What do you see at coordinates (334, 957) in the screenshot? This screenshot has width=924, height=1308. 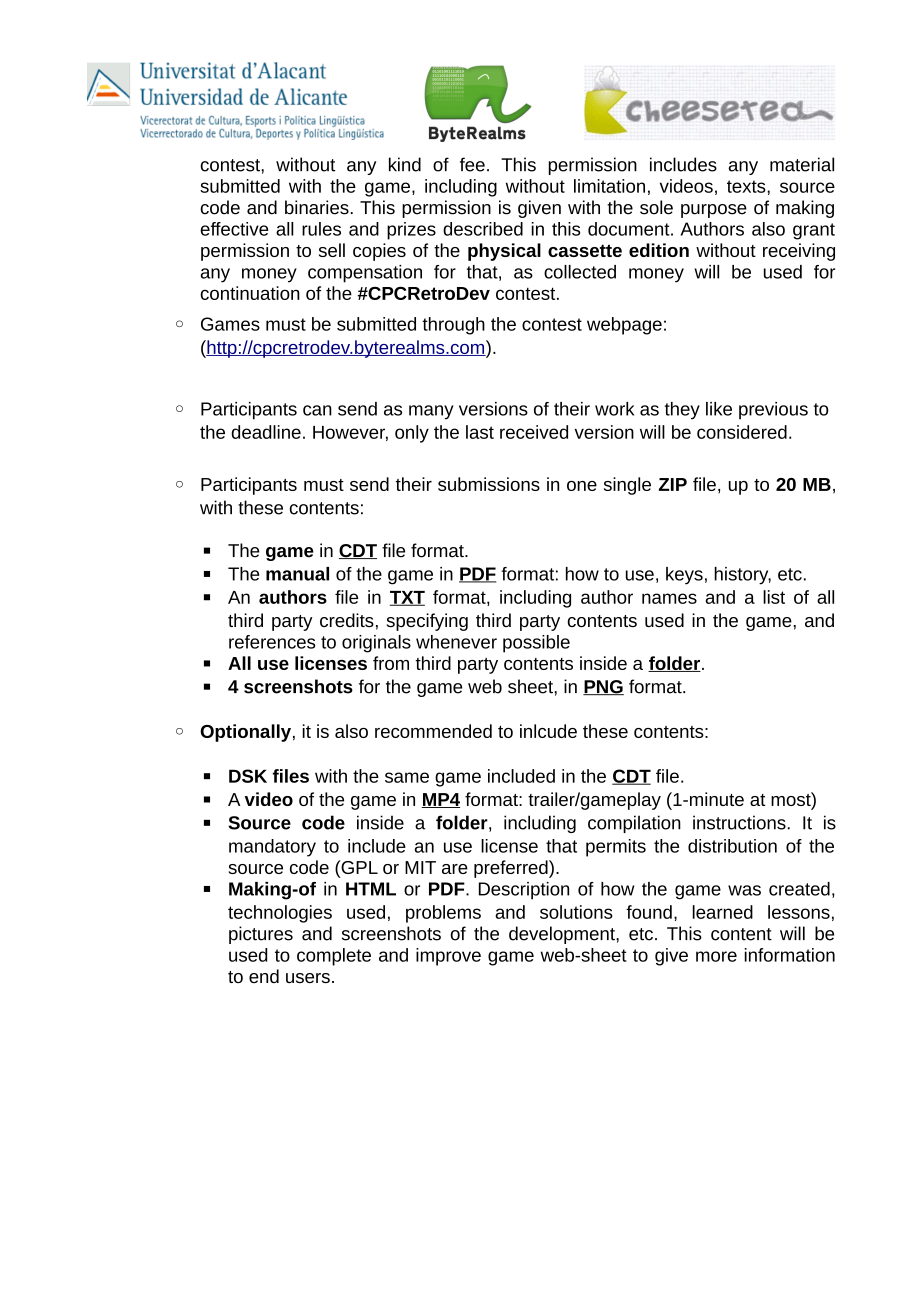 I see `complete` at bounding box center [334, 957].
